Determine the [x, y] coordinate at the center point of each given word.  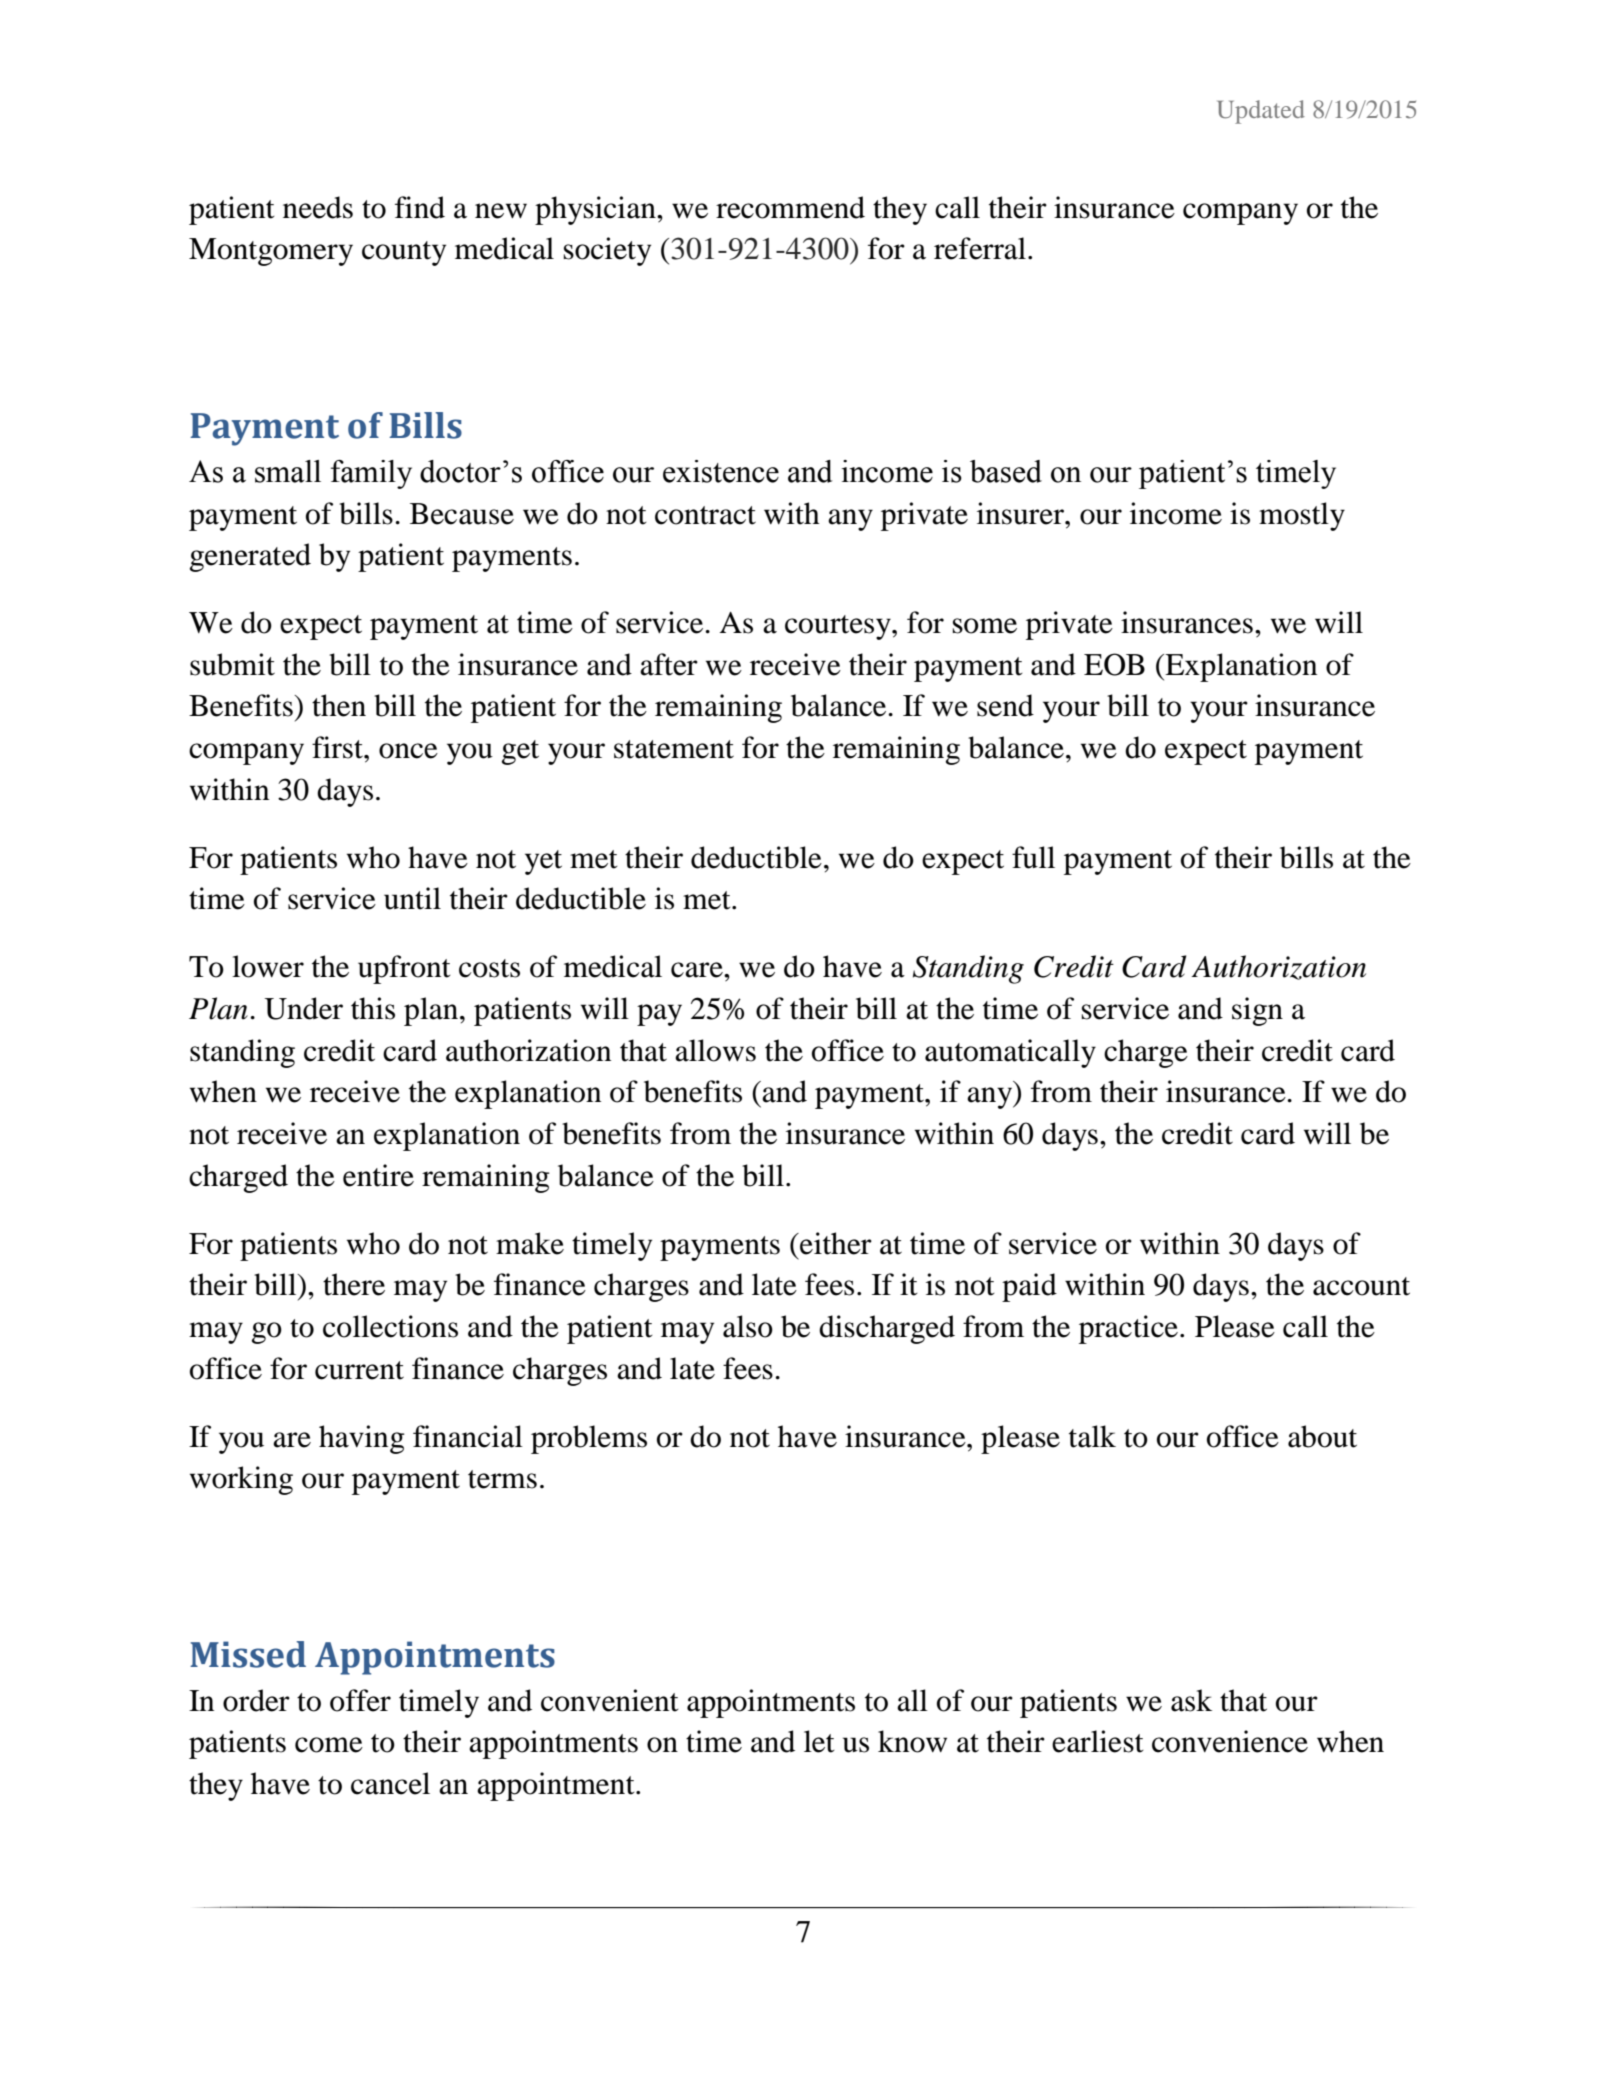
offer [360, 1700]
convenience [1230, 1741]
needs [318, 207]
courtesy [839, 627]
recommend [790, 207]
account [1361, 1286]
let [819, 1741]
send [1005, 705]
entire [378, 1175]
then [339, 705]
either [835, 1243]
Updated [1261, 112]
